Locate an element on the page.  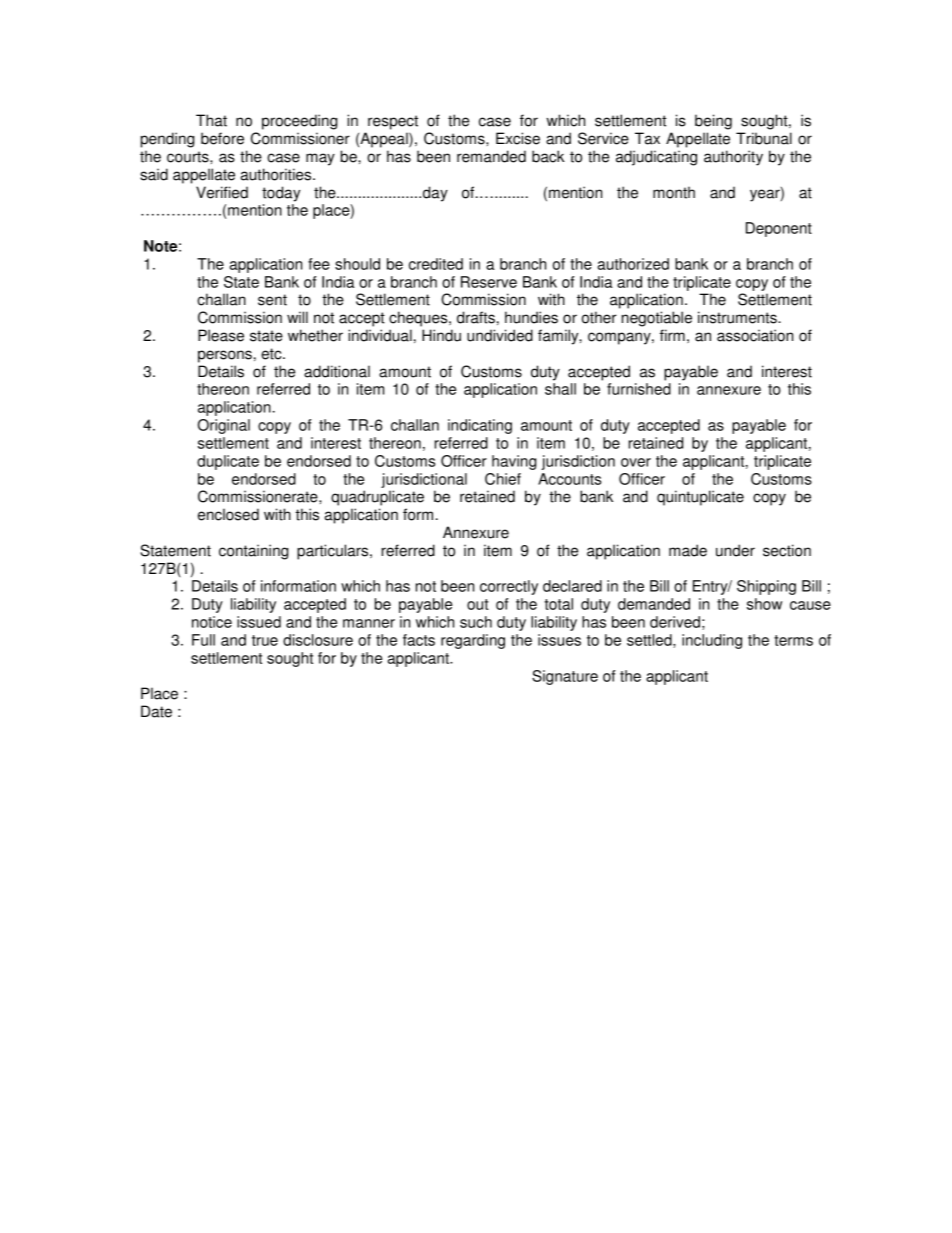
instruments is located at coordinates (738, 317).
